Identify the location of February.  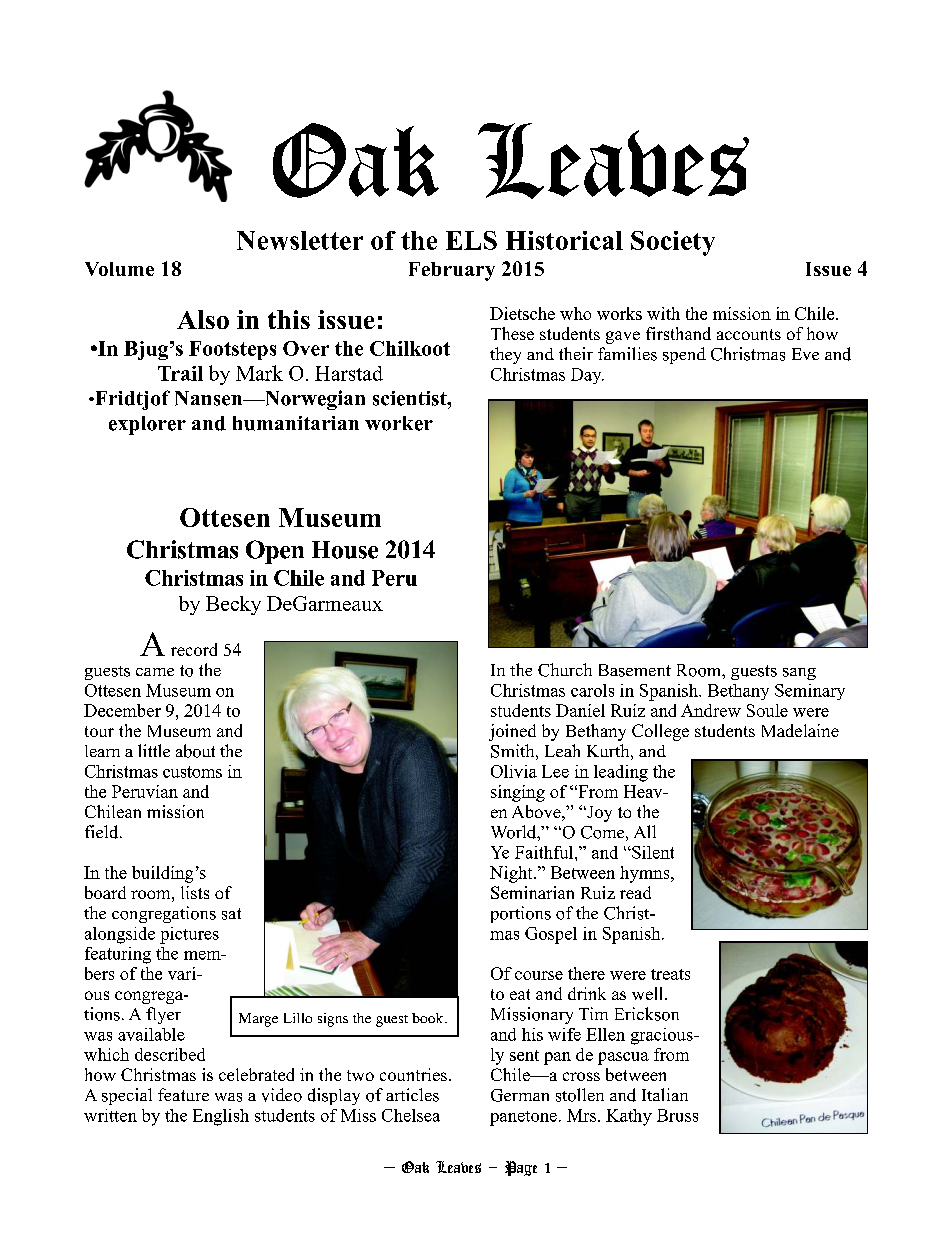
(452, 271).
